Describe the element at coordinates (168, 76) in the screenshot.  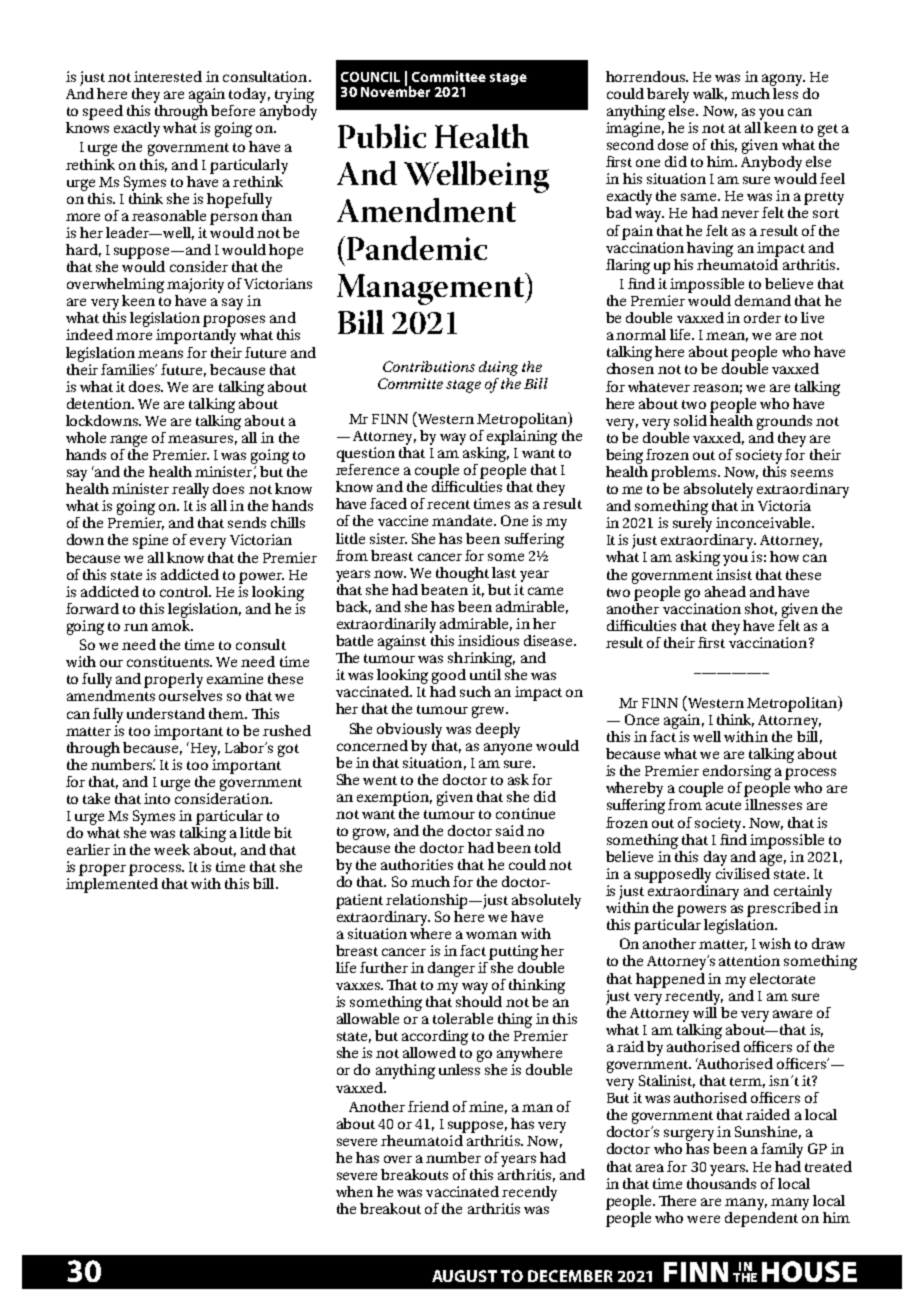
I see `interested` at that location.
